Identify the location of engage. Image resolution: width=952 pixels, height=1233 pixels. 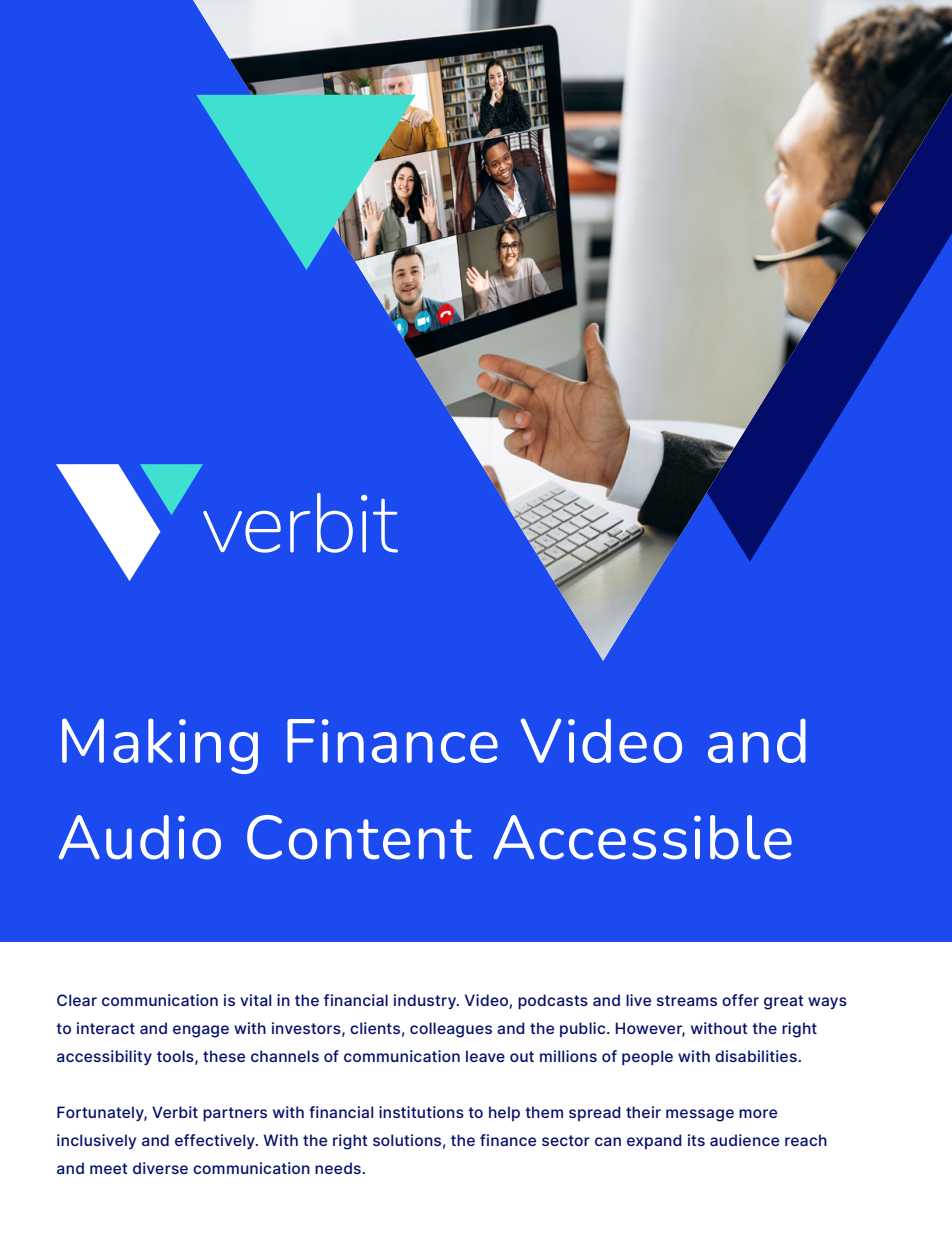
(201, 1031).
